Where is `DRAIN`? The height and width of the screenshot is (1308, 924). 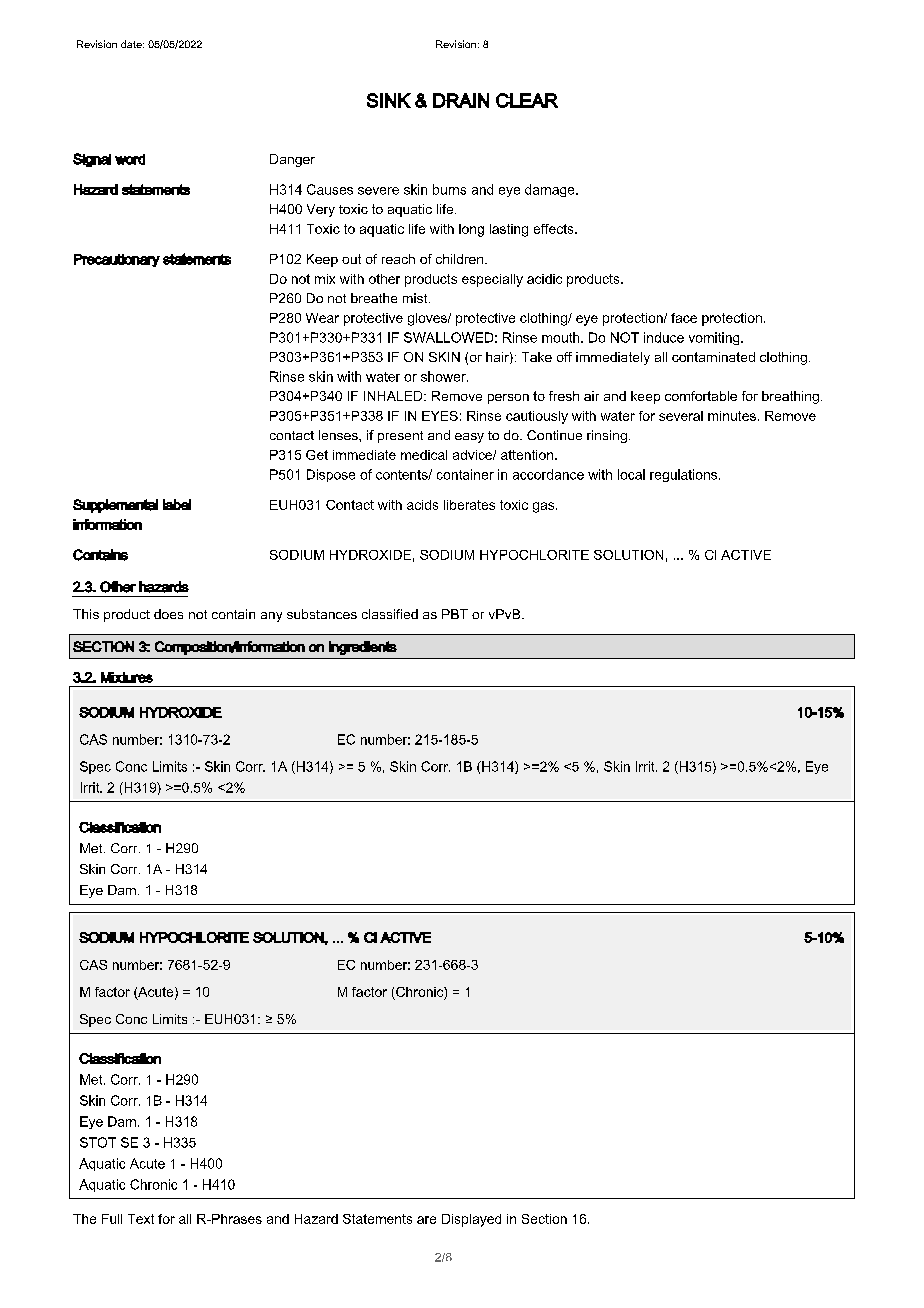 DRAIN is located at coordinates (461, 100).
